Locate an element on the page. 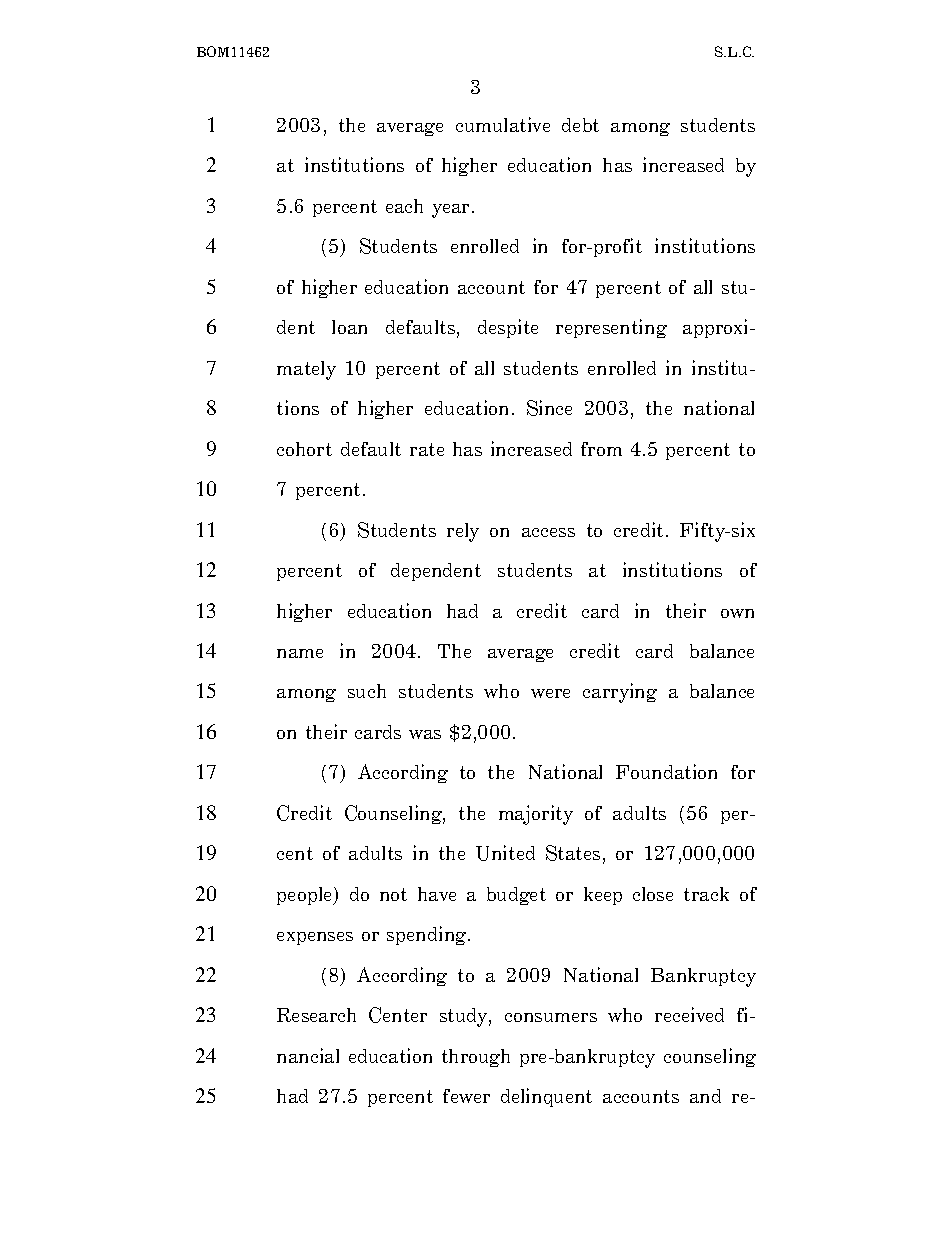 The image size is (952, 1233). debt is located at coordinates (580, 125).
